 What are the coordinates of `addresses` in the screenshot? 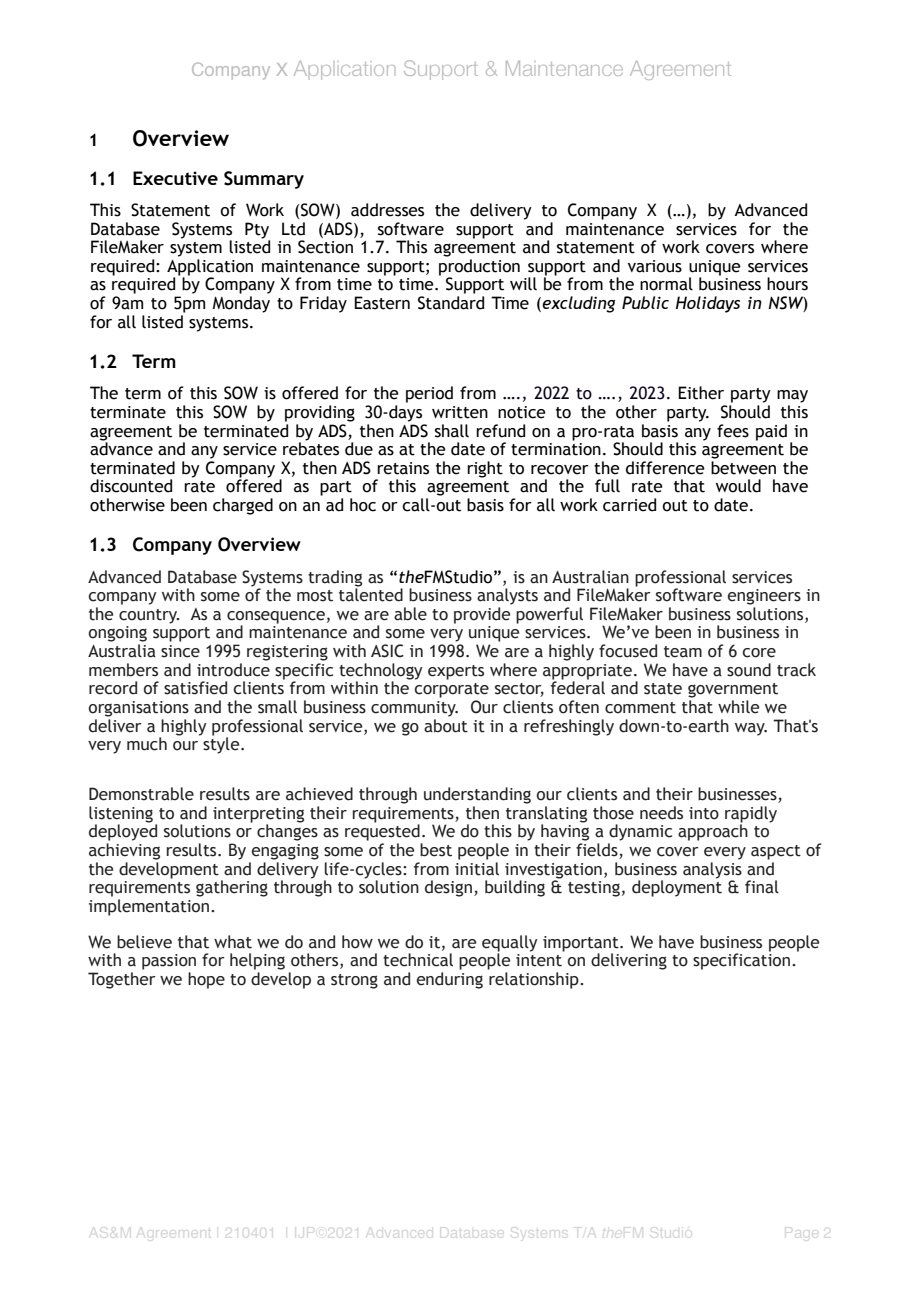 It's located at (387, 210).
